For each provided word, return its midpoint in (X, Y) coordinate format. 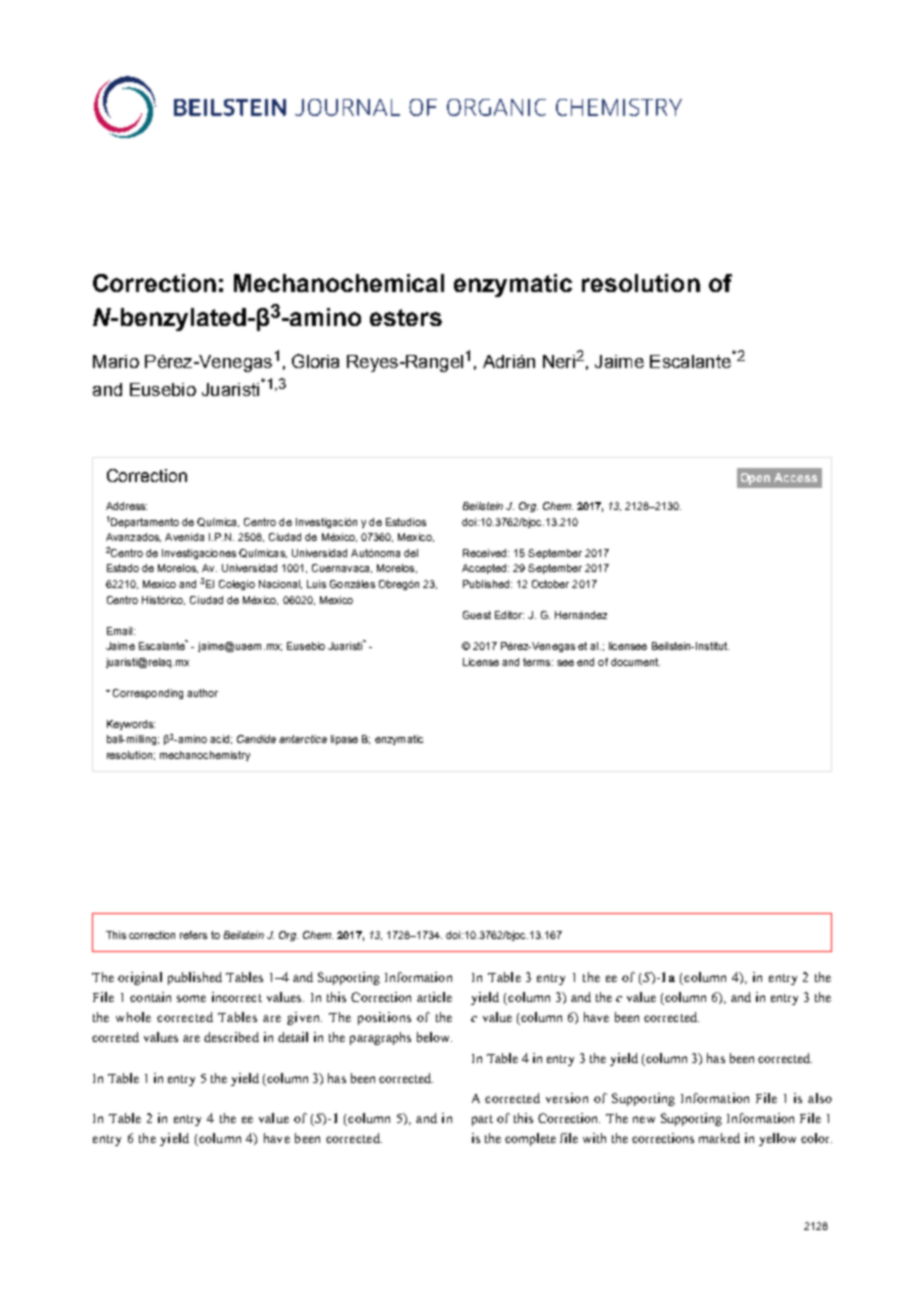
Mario (116, 361)
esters (406, 317)
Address (126, 506)
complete (530, 1139)
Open (755, 479)
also (820, 1098)
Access (795, 477)
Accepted (485, 569)
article (434, 997)
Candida (256, 739)
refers (193, 935)
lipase (344, 740)
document (635, 662)
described (231, 1037)
